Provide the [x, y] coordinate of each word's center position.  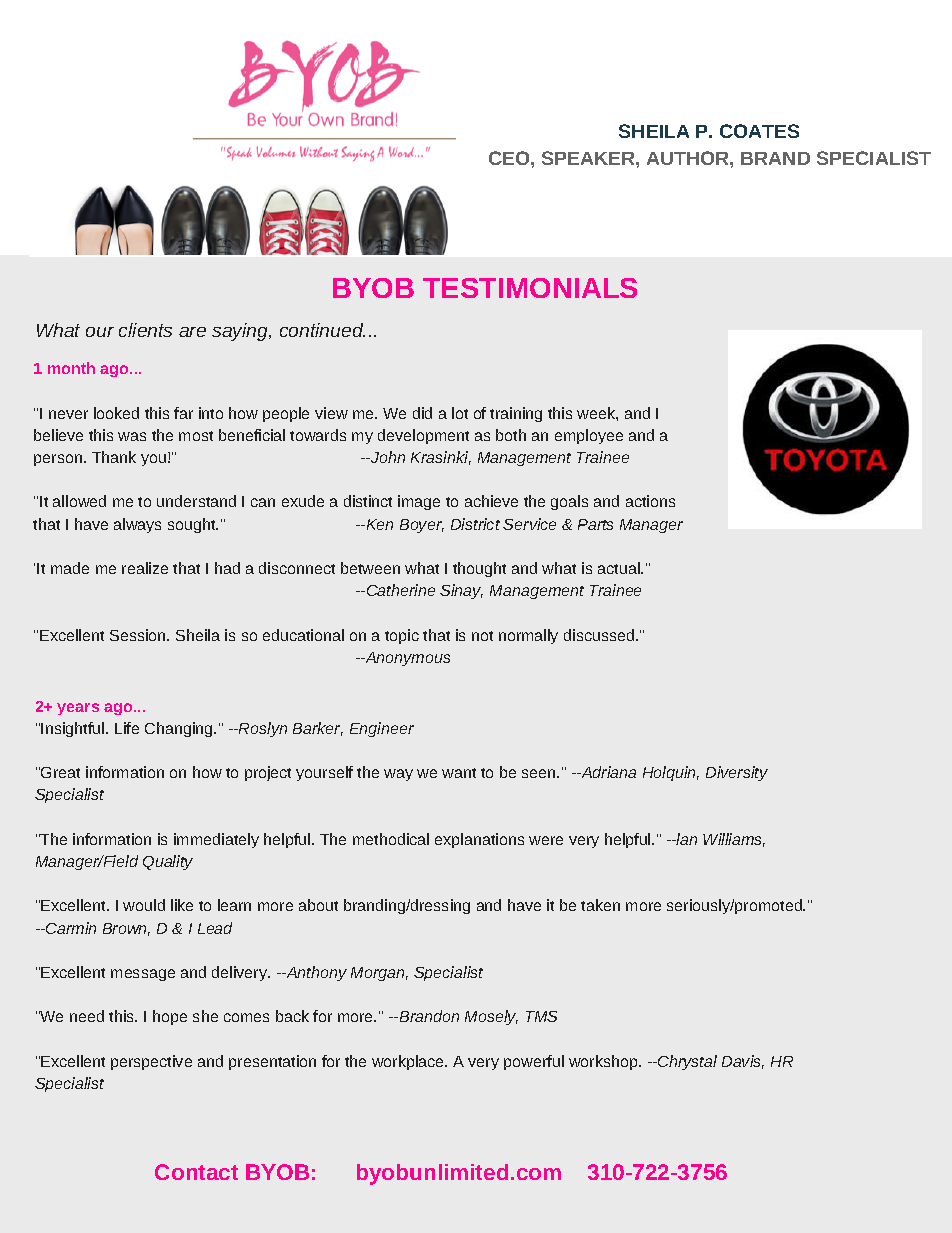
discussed [600, 635]
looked [116, 413]
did [422, 413]
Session [139, 635]
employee [589, 436]
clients [145, 330]
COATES [759, 131]
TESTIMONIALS [530, 288]
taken [600, 905]
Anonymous [406, 659]
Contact [196, 1172]
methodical [391, 839]
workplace [409, 1062]
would [144, 905]
